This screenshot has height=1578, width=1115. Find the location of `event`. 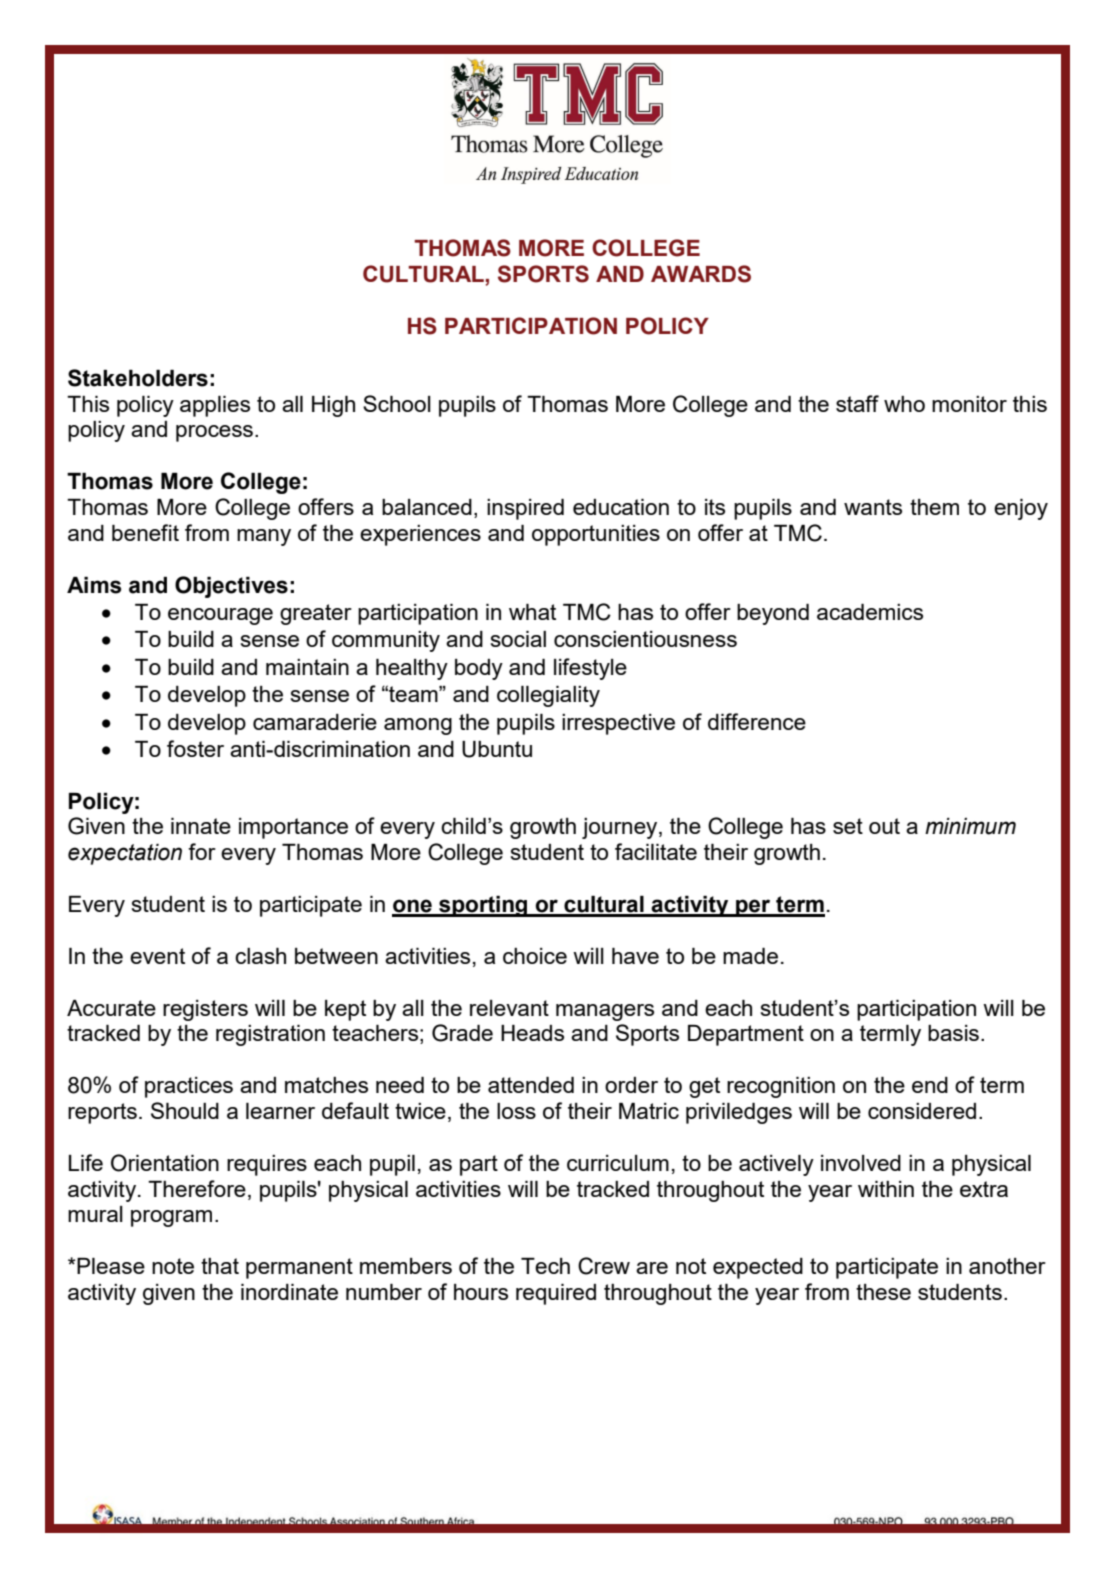

event is located at coordinates (157, 956).
